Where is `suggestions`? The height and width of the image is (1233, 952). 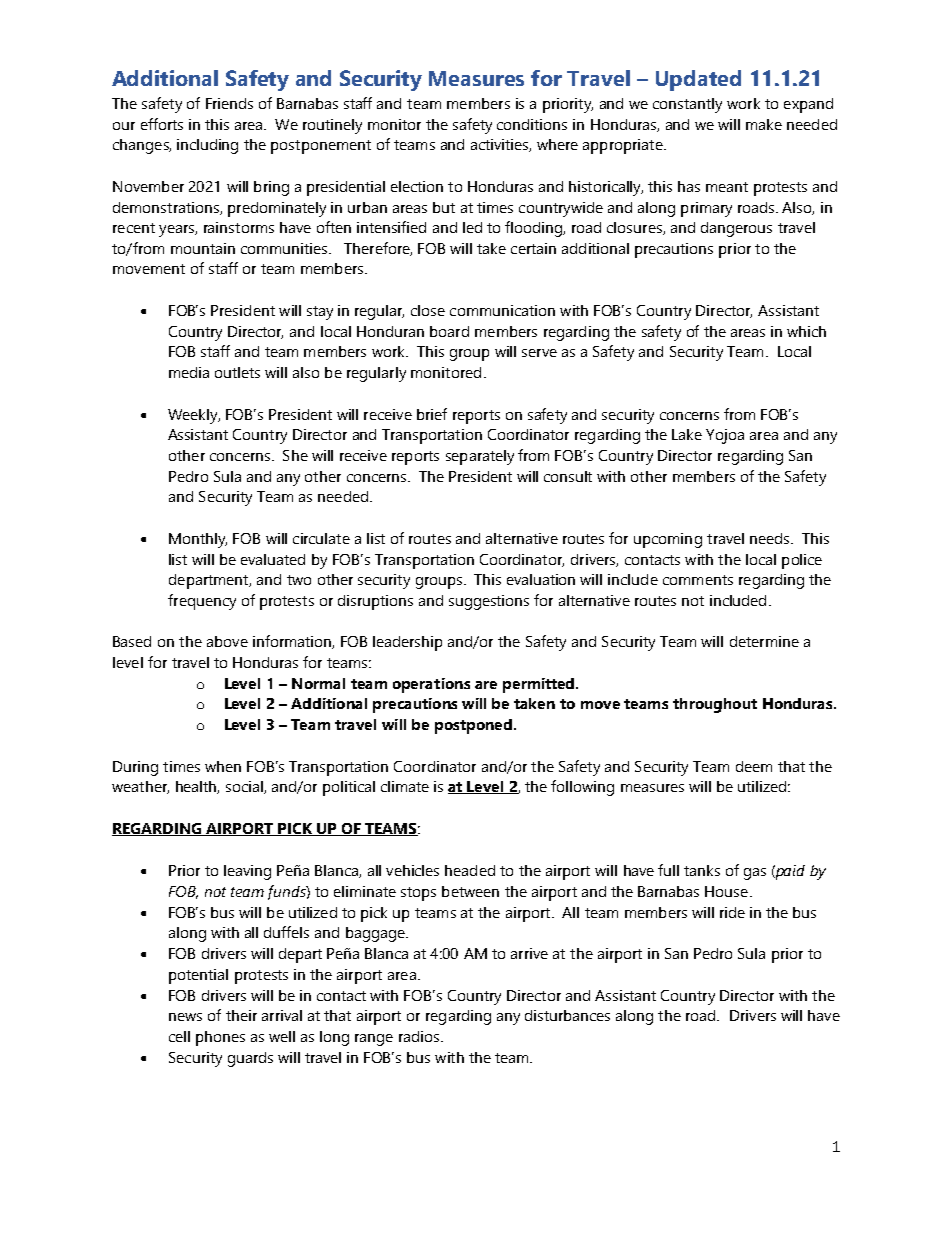 suggestions is located at coordinates (489, 602).
